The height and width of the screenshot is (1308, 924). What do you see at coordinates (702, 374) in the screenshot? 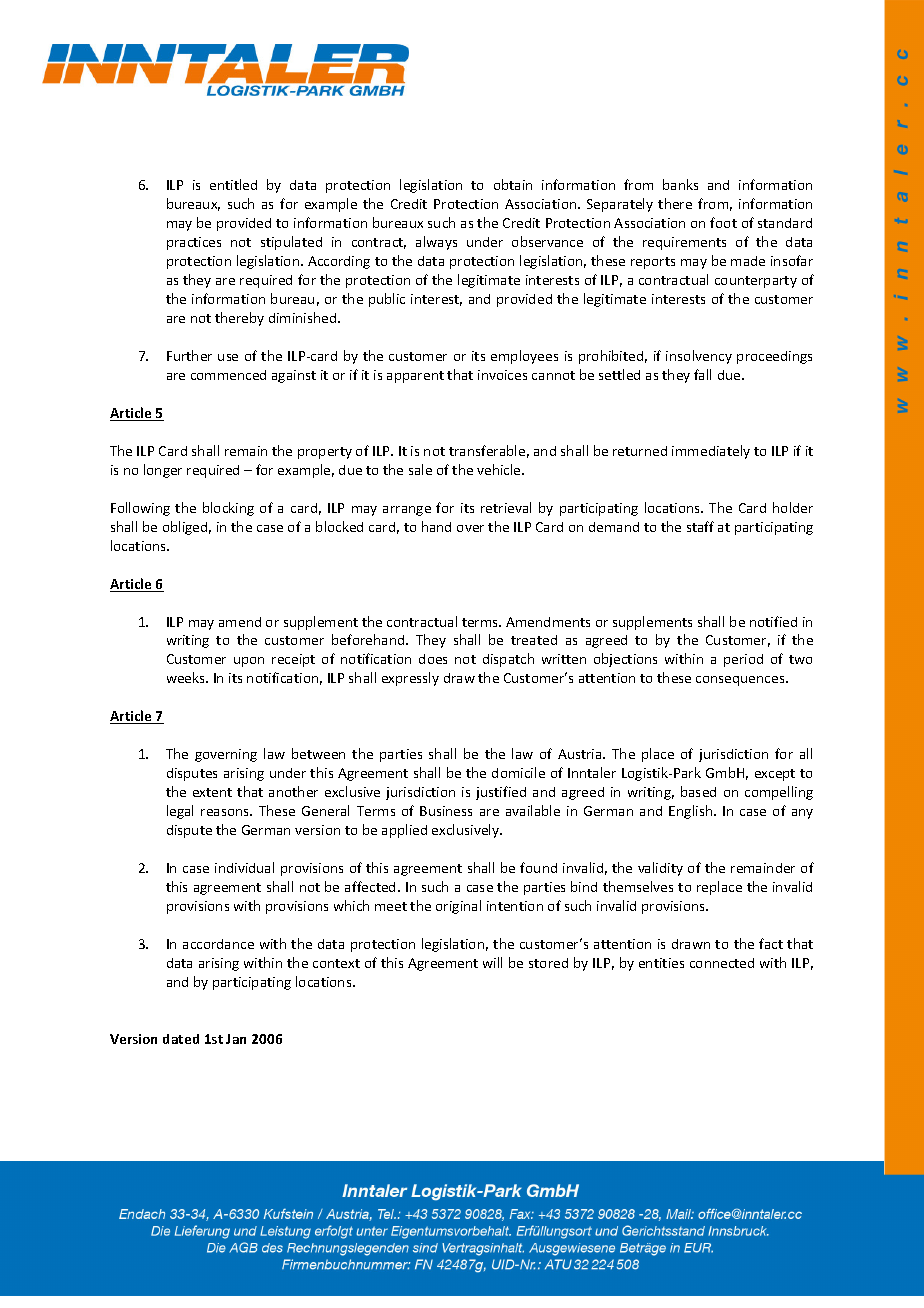
I see `fall` at bounding box center [702, 374].
